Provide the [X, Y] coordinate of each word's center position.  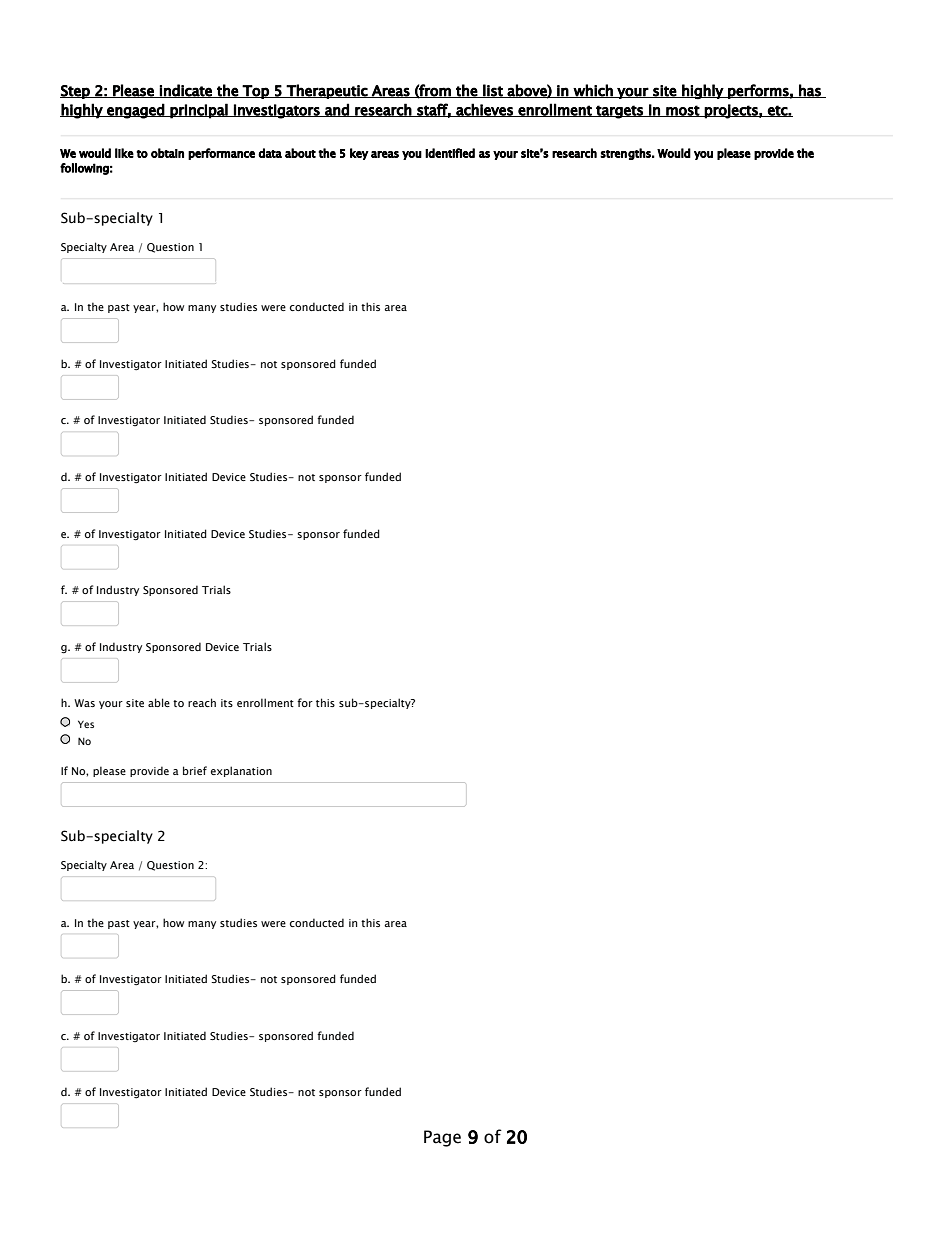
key [359, 154]
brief [195, 770]
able [159, 702]
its [227, 703]
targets [619, 112]
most [682, 111]
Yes [86, 724]
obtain [167, 153]
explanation [241, 771]
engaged [135, 111]
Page [442, 1138]
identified [450, 153]
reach [202, 702]
